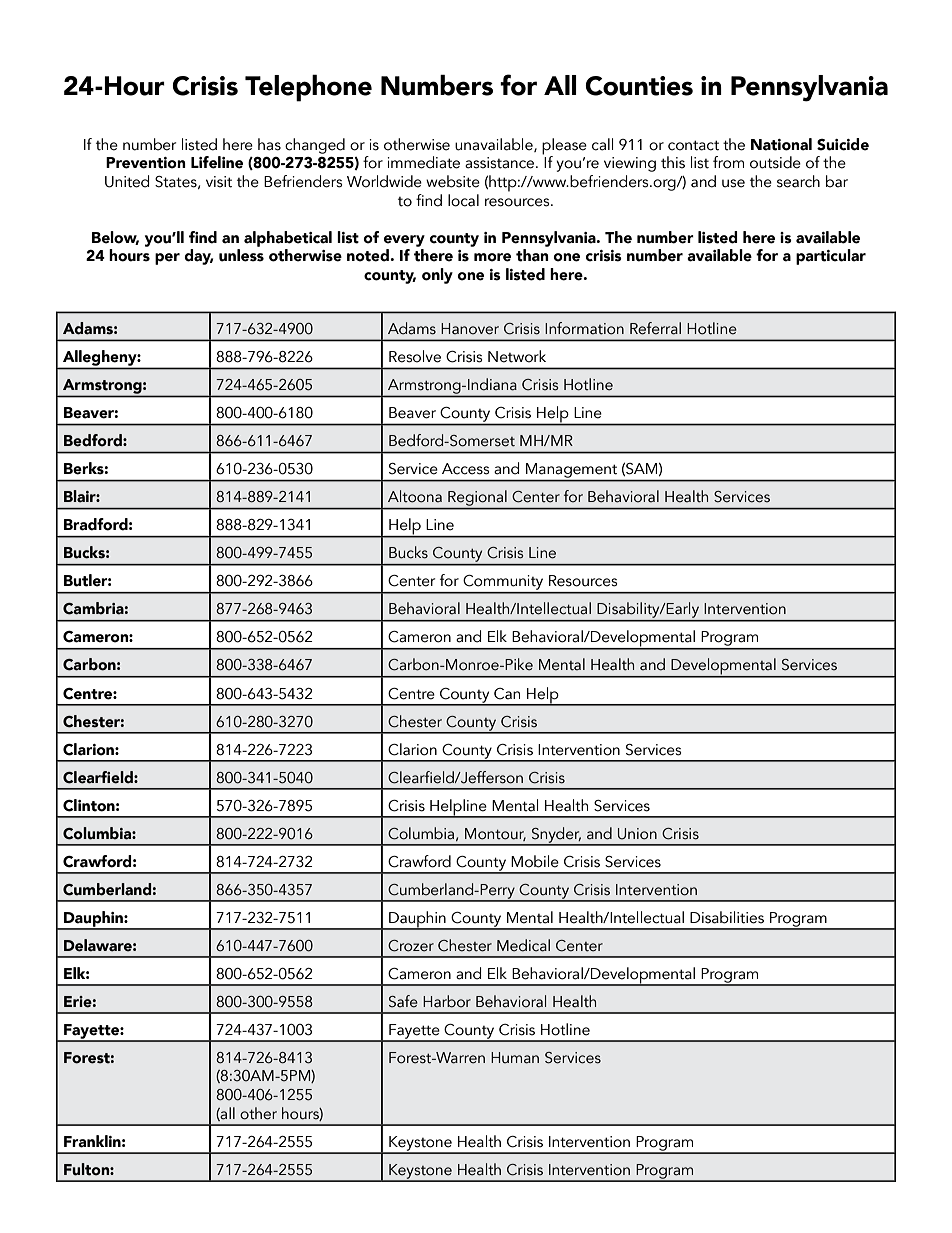  Describe the element at coordinates (781, 144) in the page. I see `National` at that location.
